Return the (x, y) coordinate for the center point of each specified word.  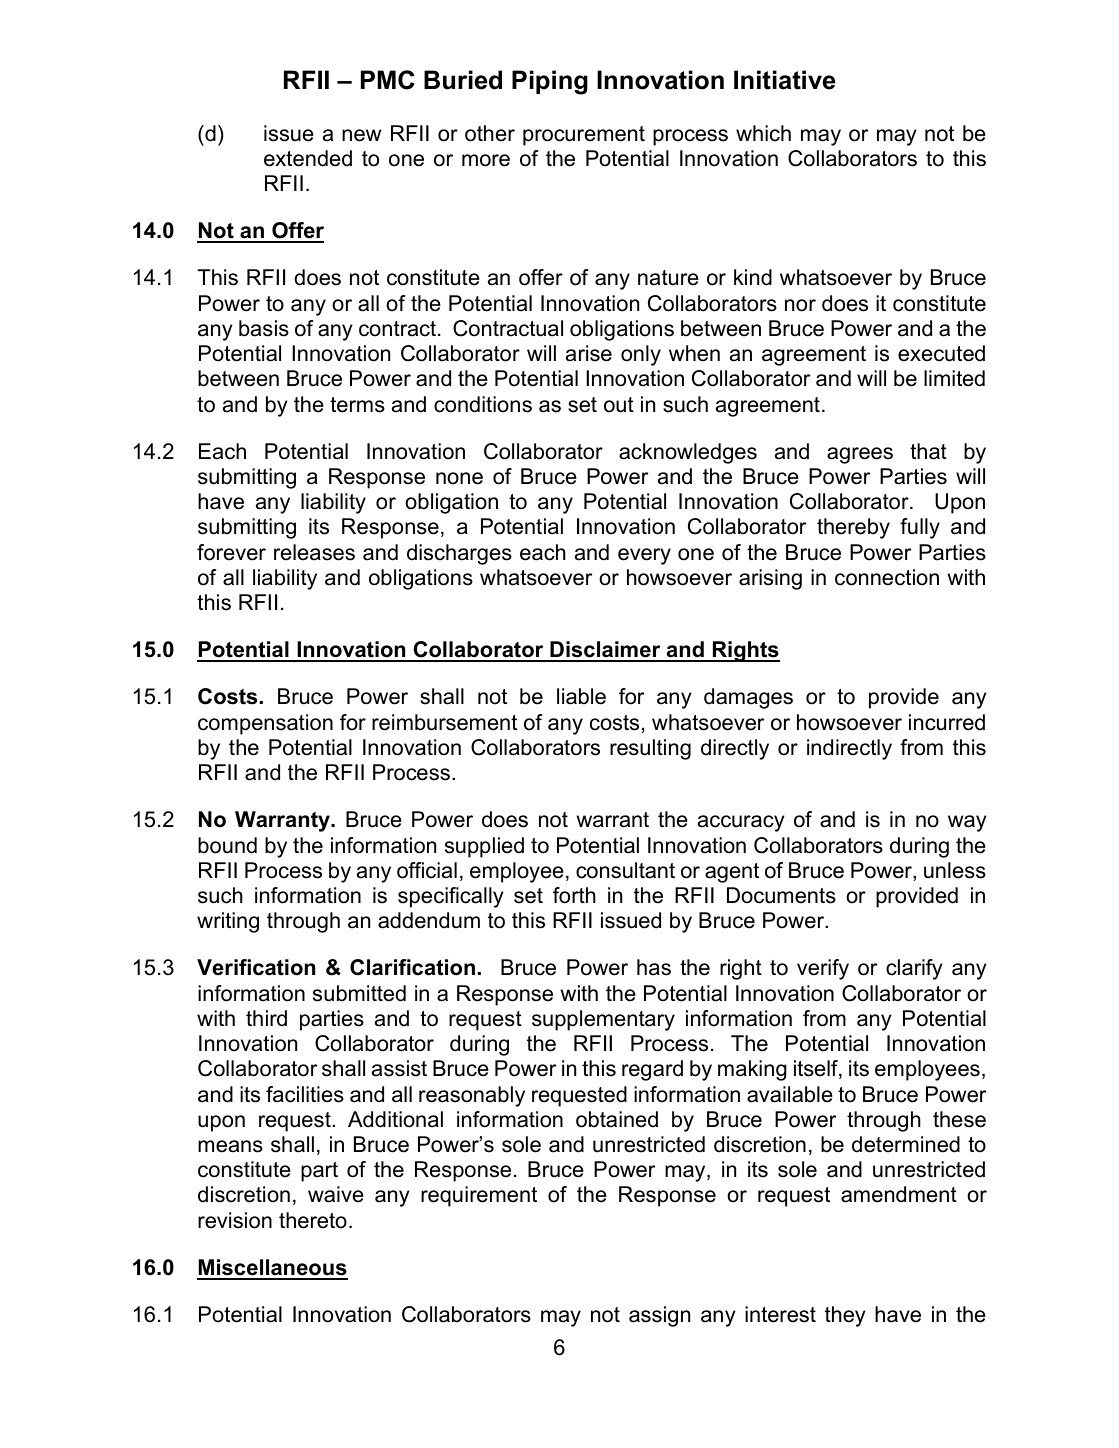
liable (581, 696)
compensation (265, 724)
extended (308, 158)
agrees (860, 455)
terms (357, 405)
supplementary (603, 1020)
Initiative (785, 80)
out (619, 405)
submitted (359, 993)
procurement (584, 136)
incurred (947, 722)
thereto (313, 1220)
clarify (914, 969)
